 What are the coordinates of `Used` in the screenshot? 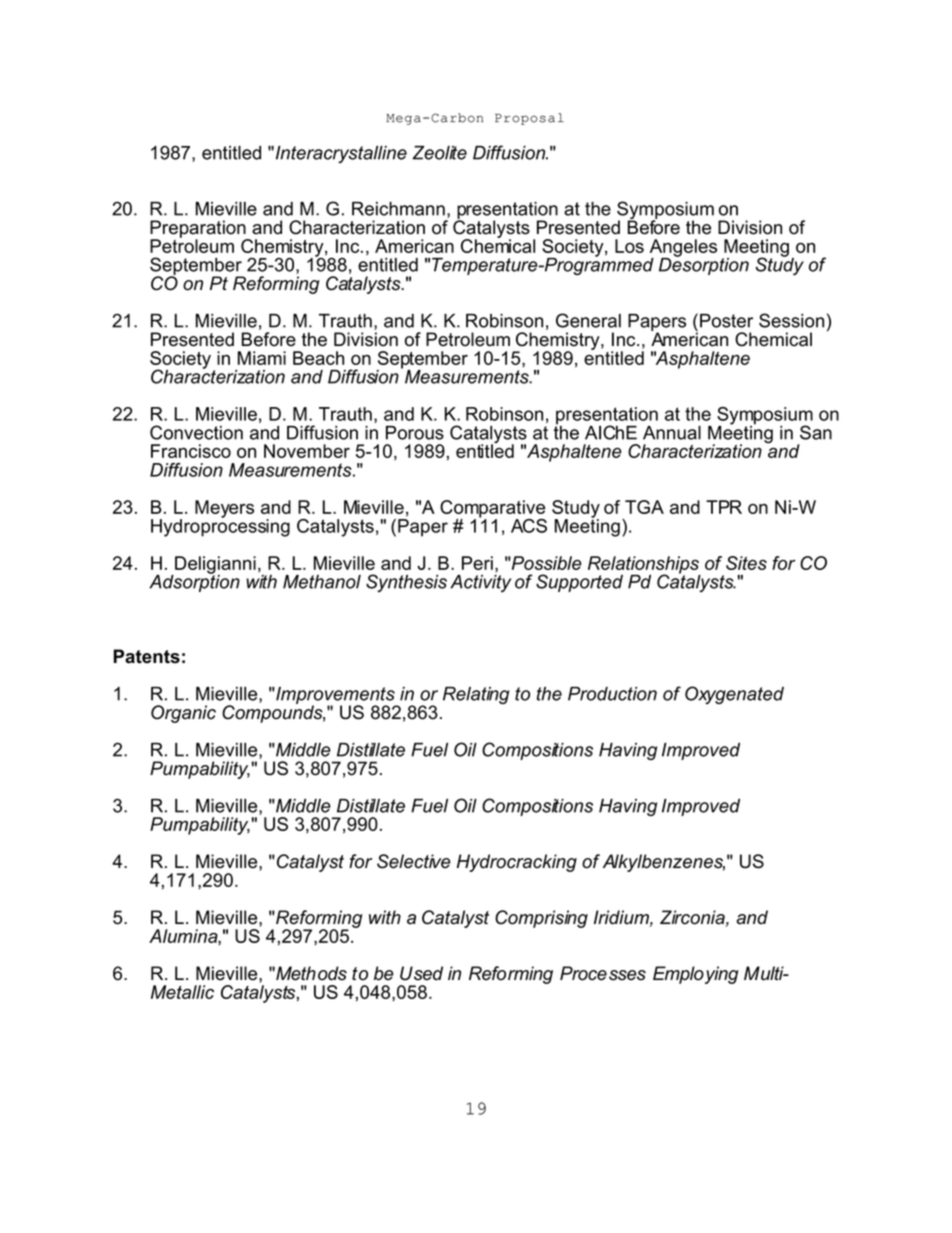 It's located at (421, 973).
